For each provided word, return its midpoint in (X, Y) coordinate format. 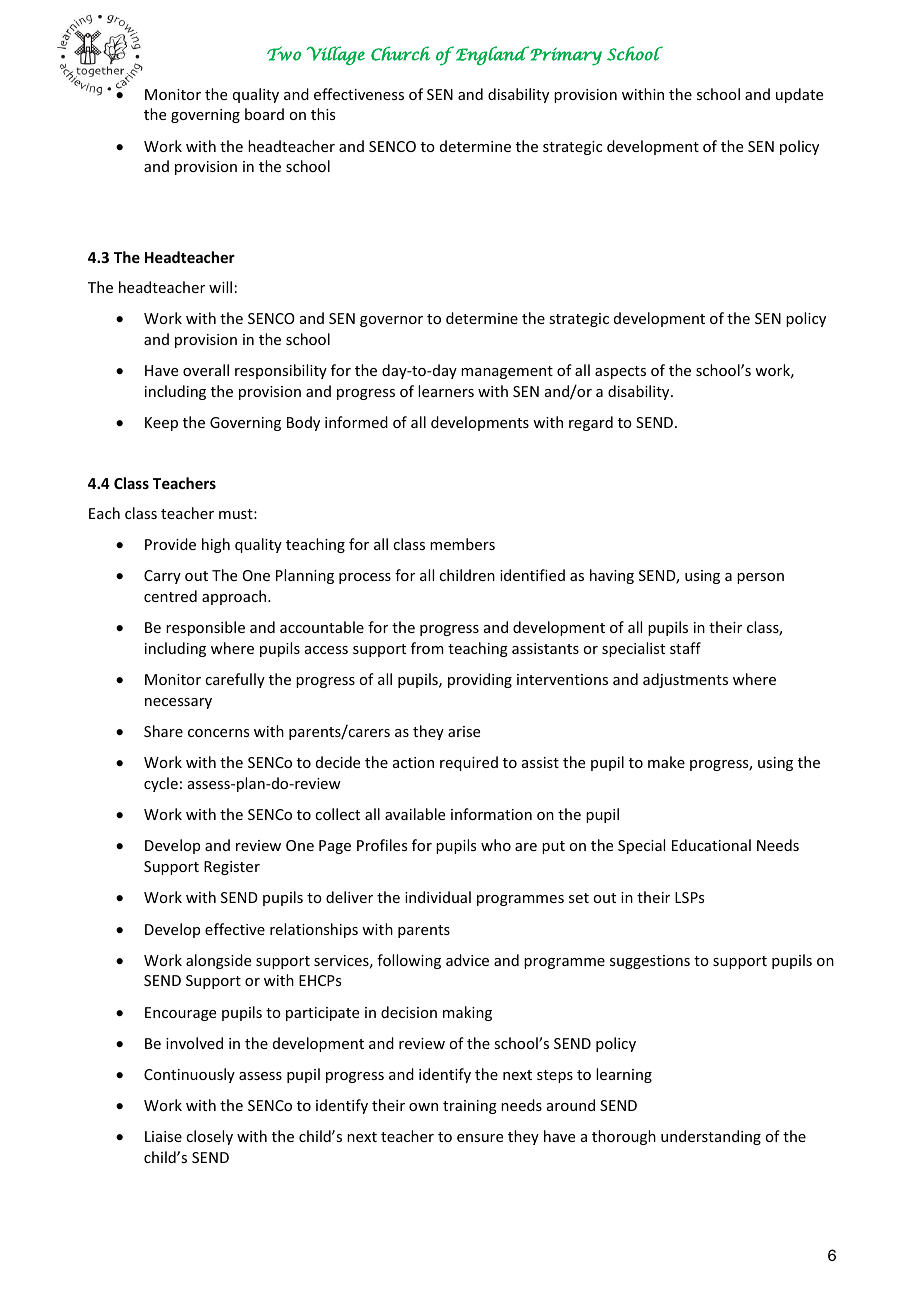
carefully (235, 680)
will (220, 287)
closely (209, 1137)
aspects (620, 372)
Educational (711, 845)
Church (400, 53)
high (216, 545)
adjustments (685, 680)
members (462, 544)
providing (480, 680)
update (799, 95)
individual (438, 897)
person (760, 578)
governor (391, 321)
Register (232, 868)
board (264, 114)
